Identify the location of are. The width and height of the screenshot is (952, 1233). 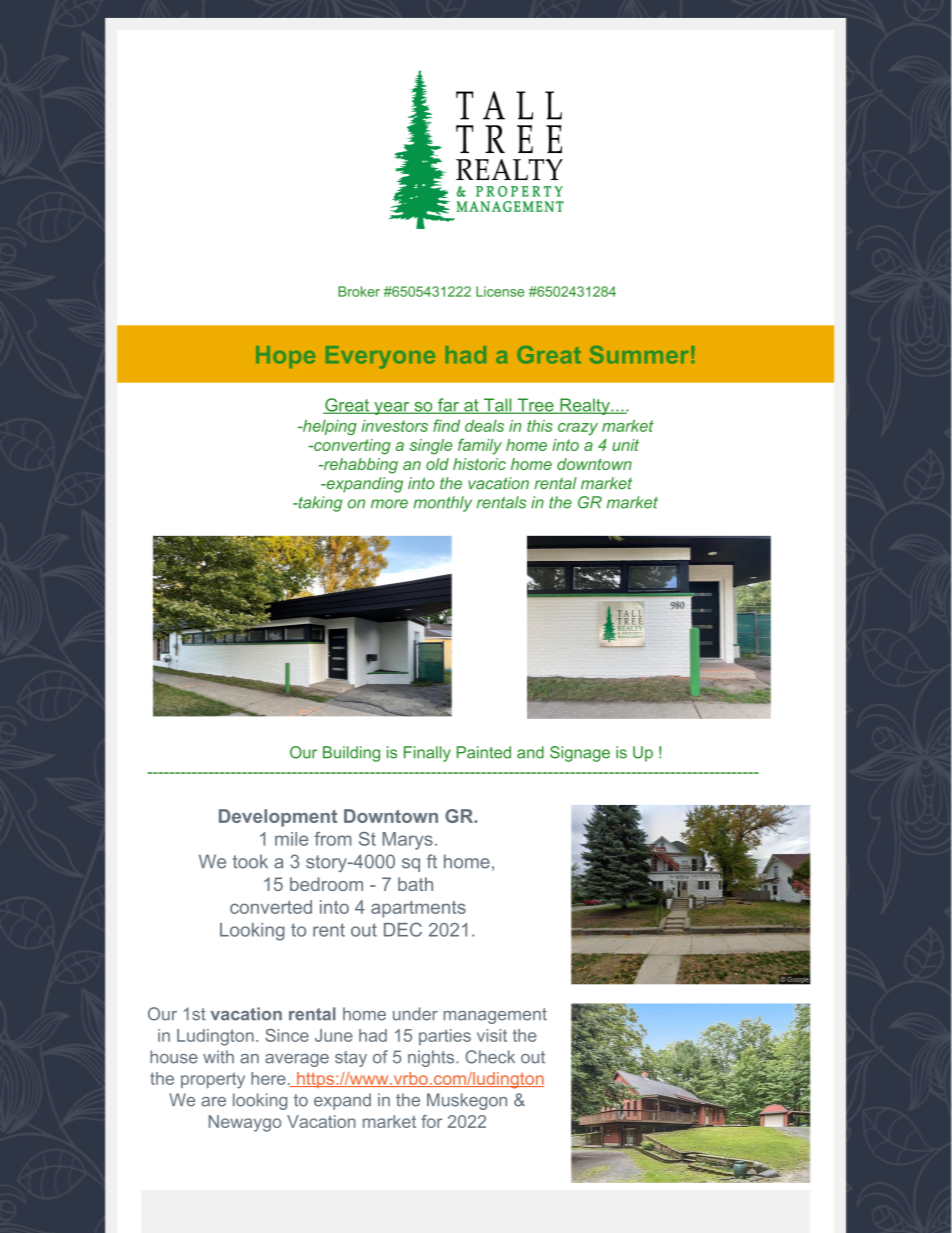
(213, 1102).
